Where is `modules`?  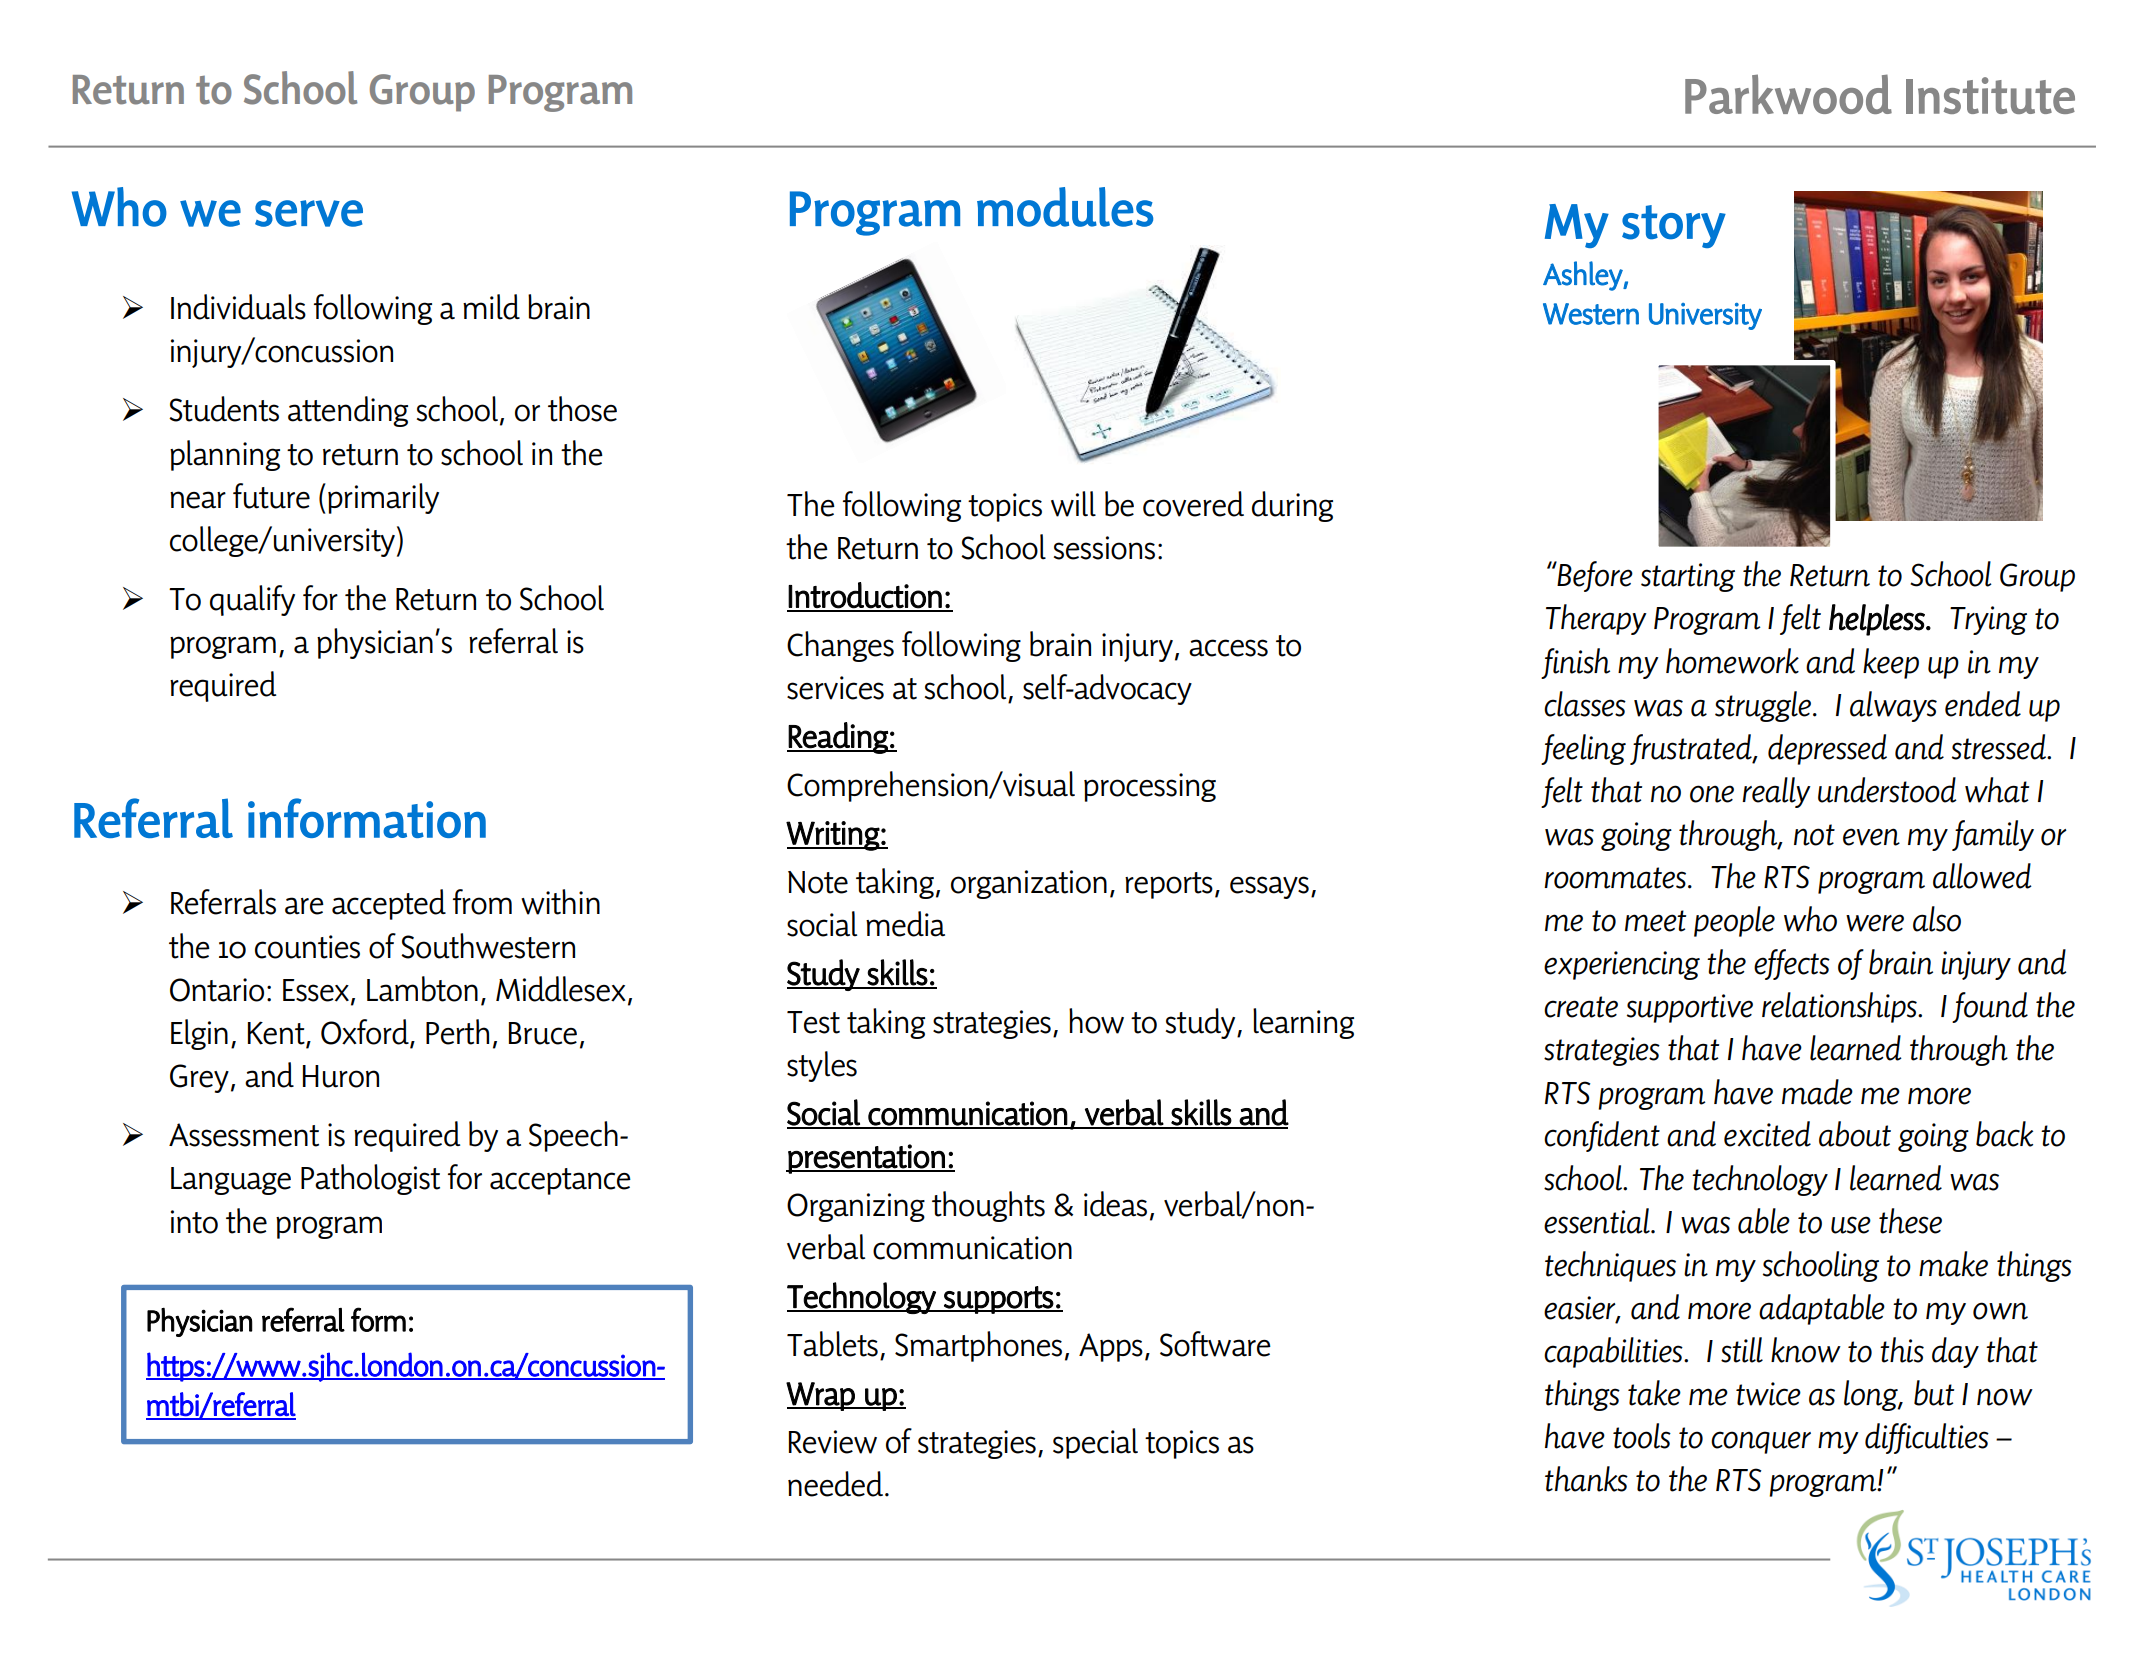 modules is located at coordinates (1065, 207).
